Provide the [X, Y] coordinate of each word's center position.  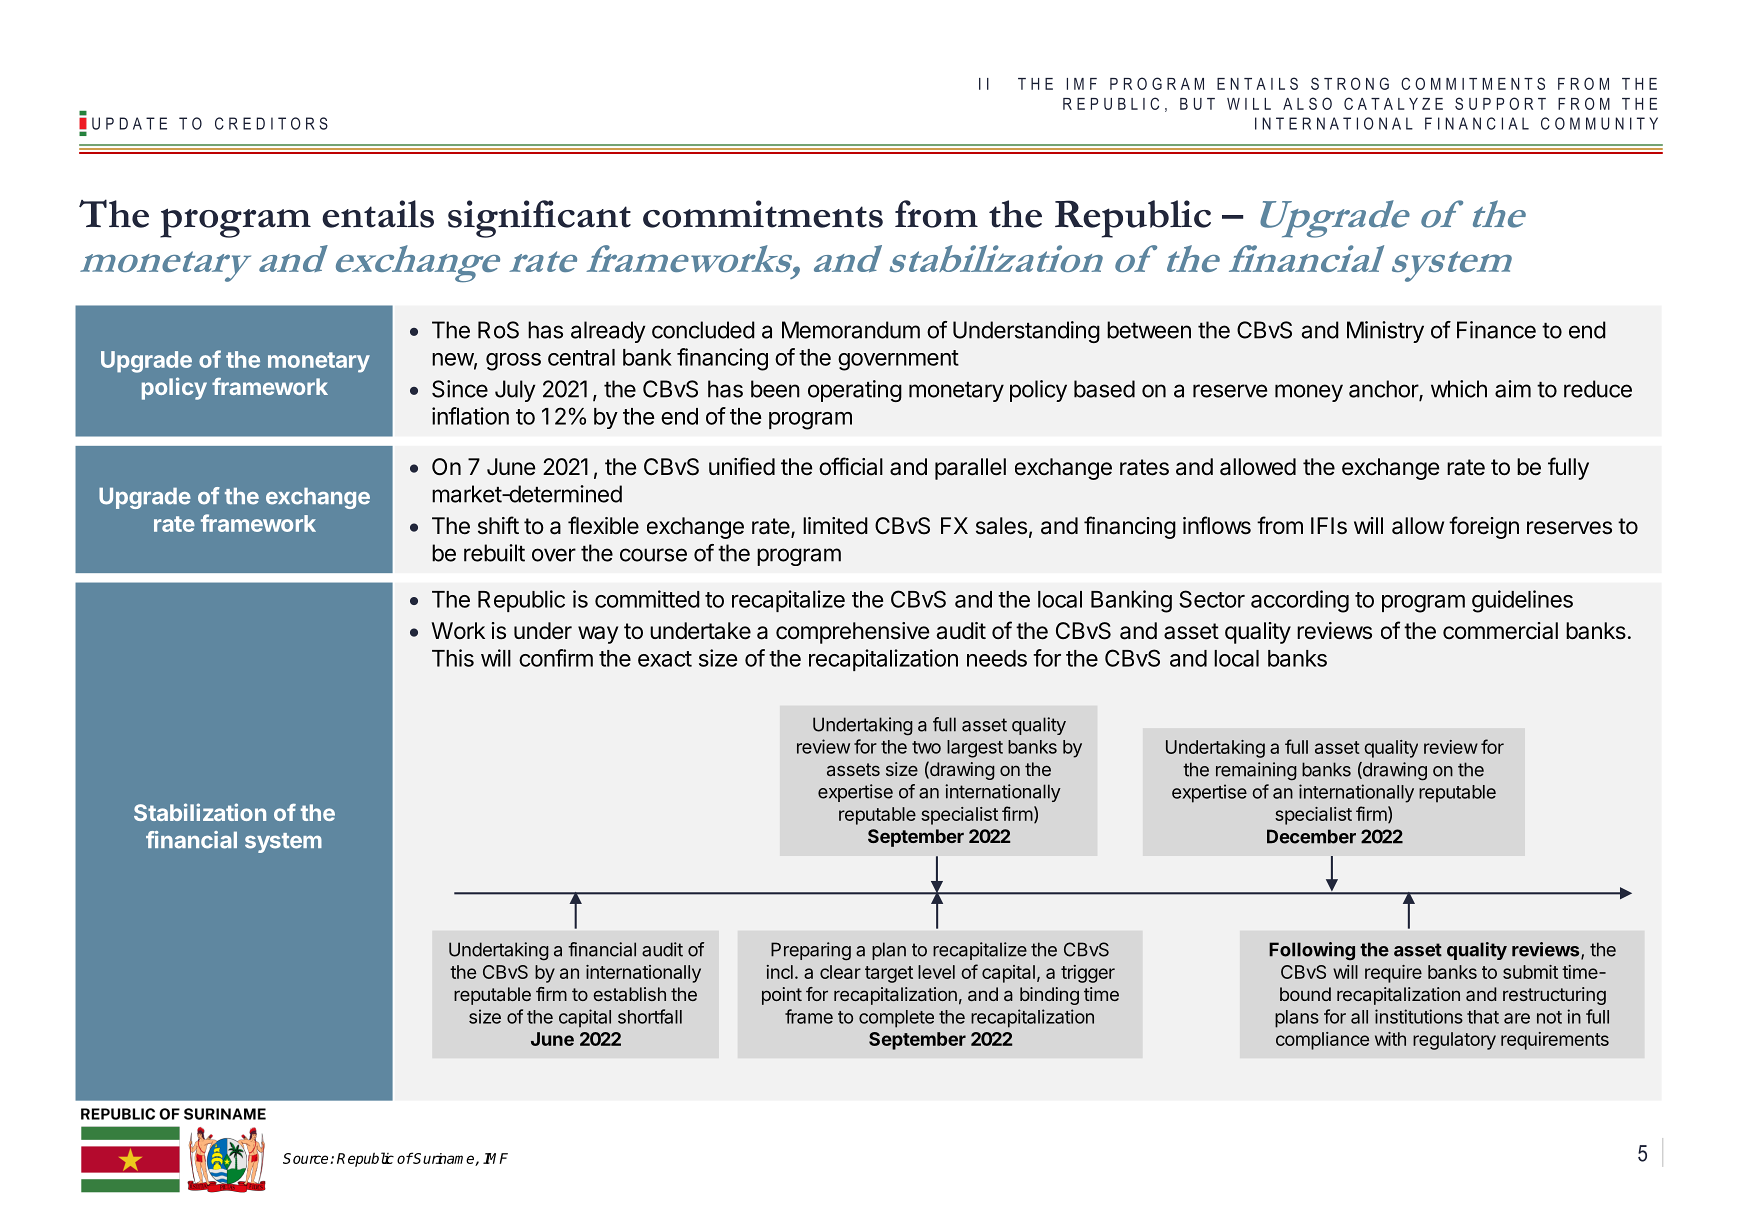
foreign [1484, 527]
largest [975, 749]
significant [539, 219]
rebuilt [494, 553]
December [1311, 836]
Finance [1496, 330]
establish [630, 994]
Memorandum [851, 330]
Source [307, 1158]
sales [1001, 526]
